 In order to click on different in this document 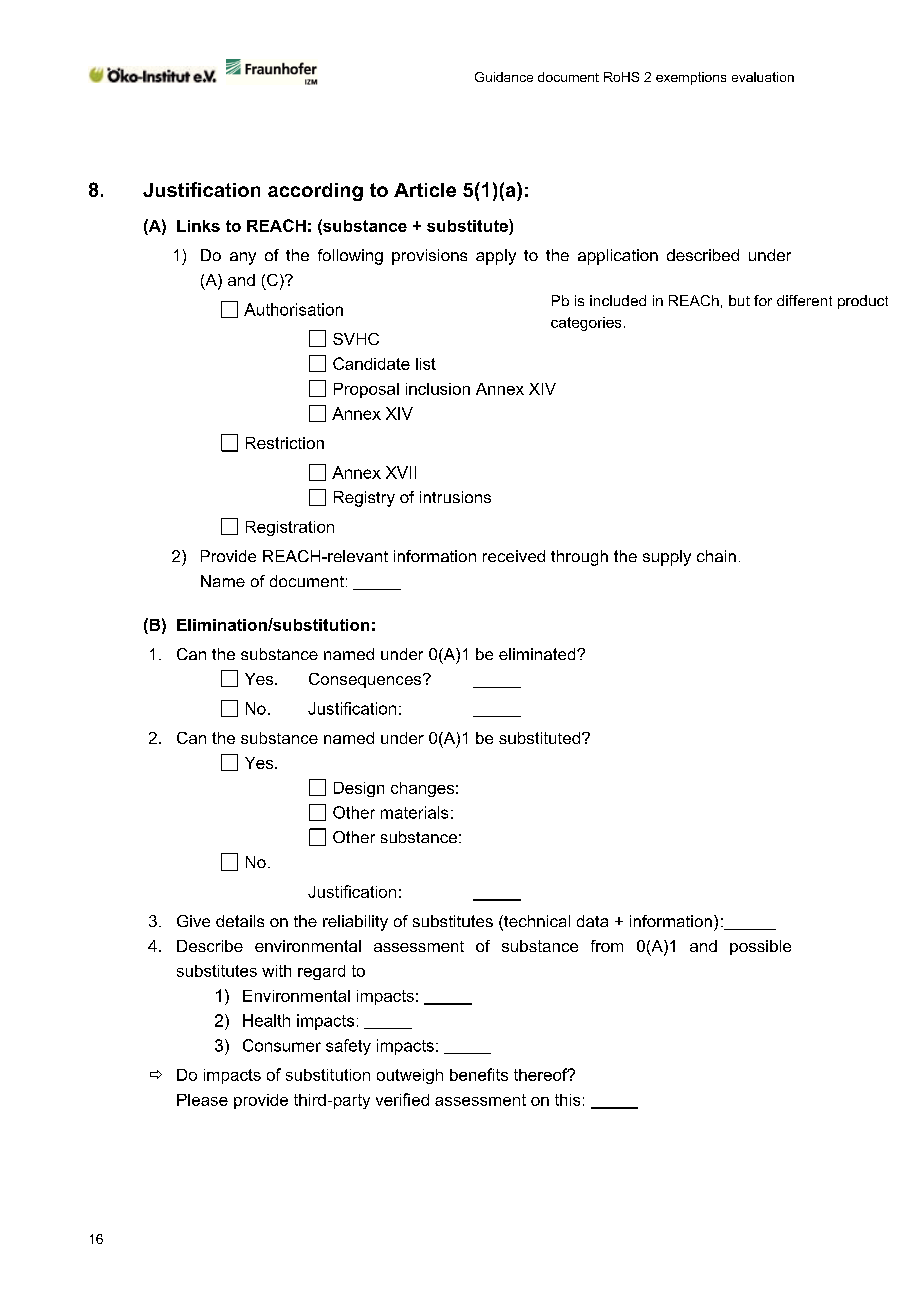, I will do `click(804, 300)`.
